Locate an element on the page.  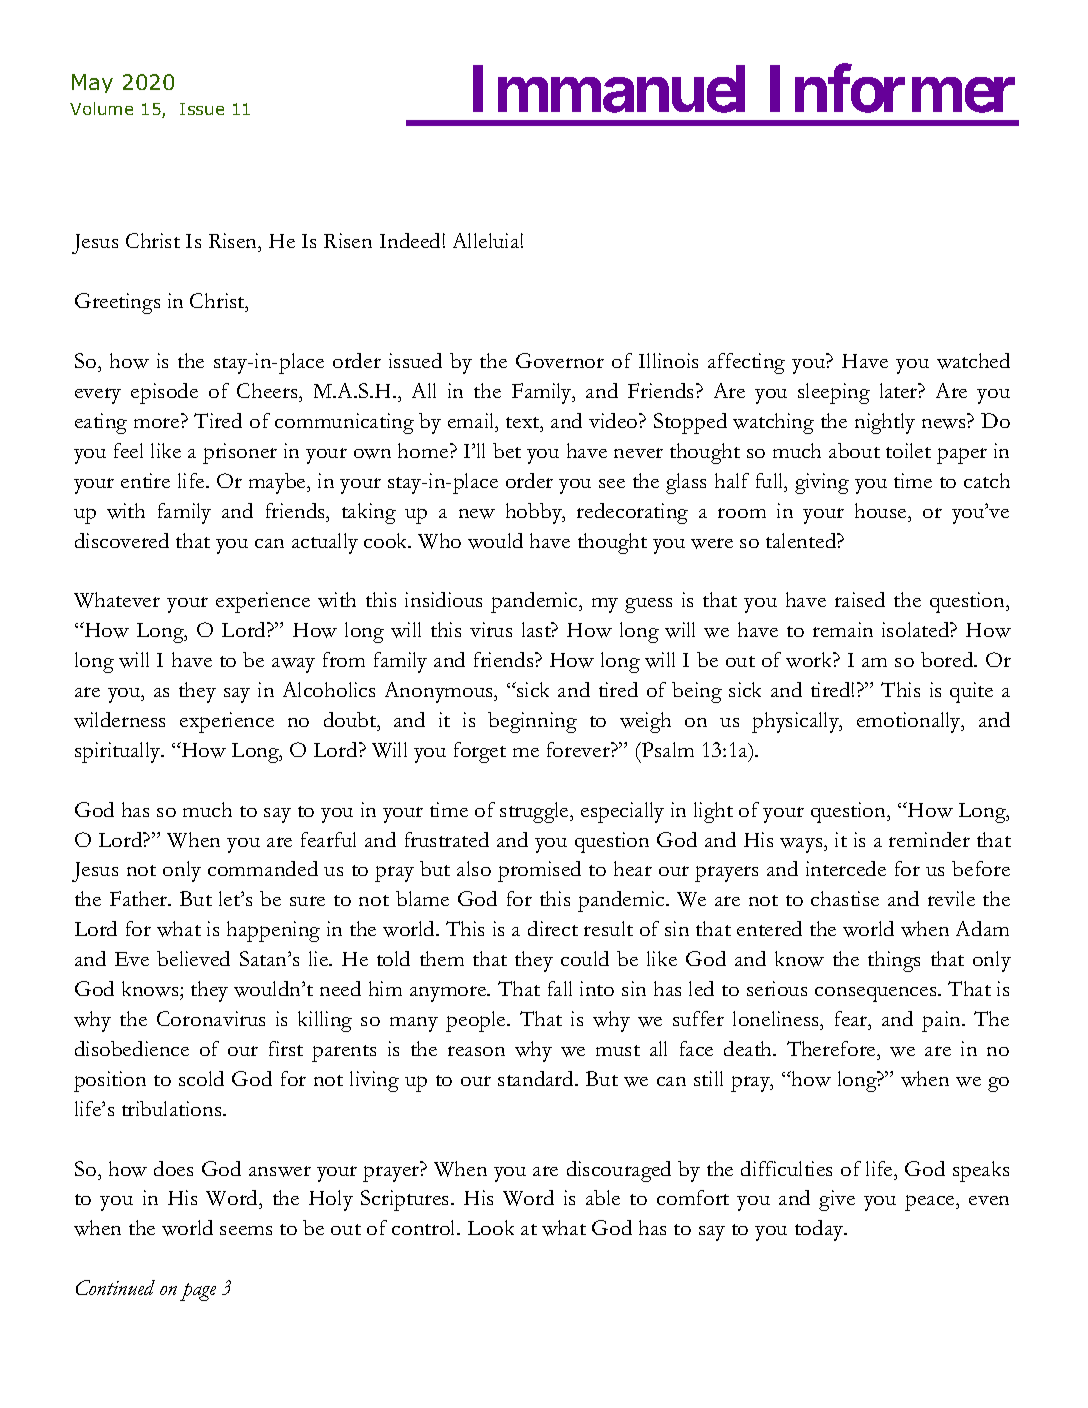
Volume is located at coordinates (101, 108).
